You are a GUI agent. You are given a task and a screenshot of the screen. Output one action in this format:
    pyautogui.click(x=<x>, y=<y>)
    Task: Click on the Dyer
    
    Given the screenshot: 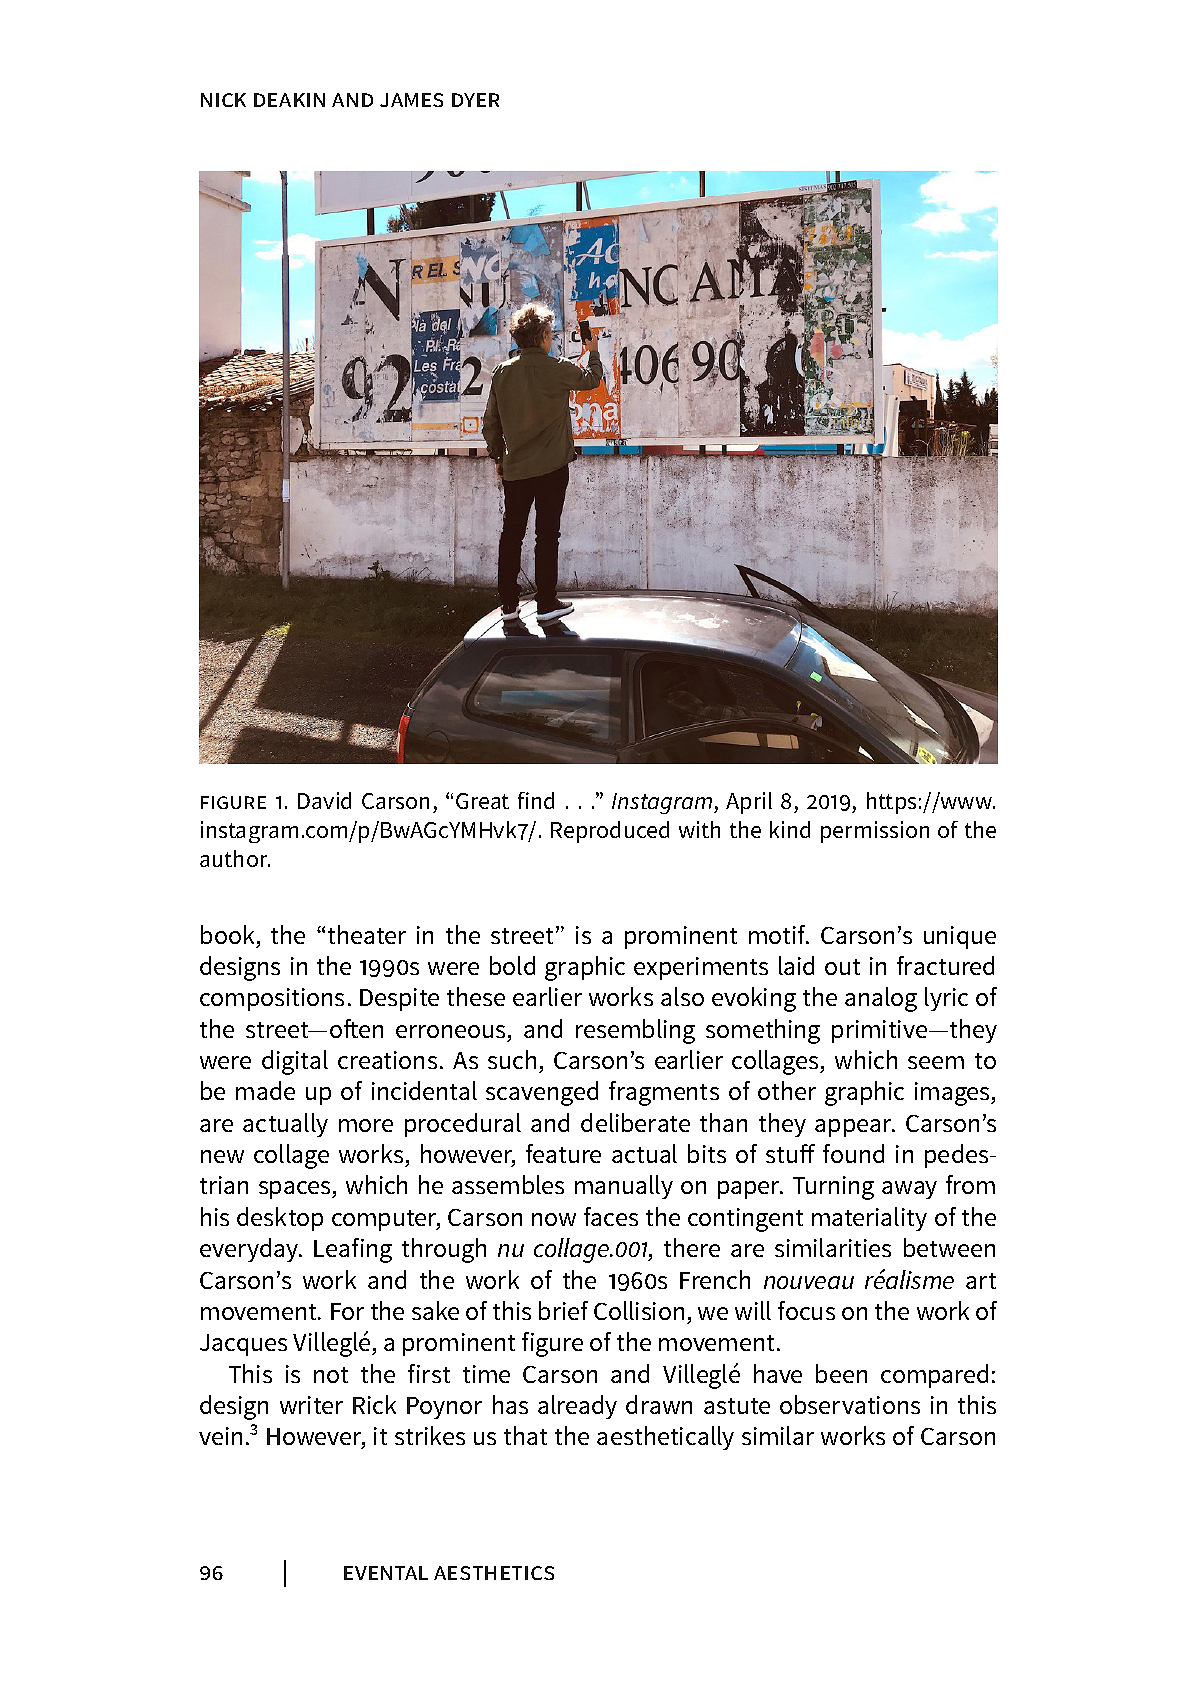 What is the action you would take?
    pyautogui.click(x=475, y=100)
